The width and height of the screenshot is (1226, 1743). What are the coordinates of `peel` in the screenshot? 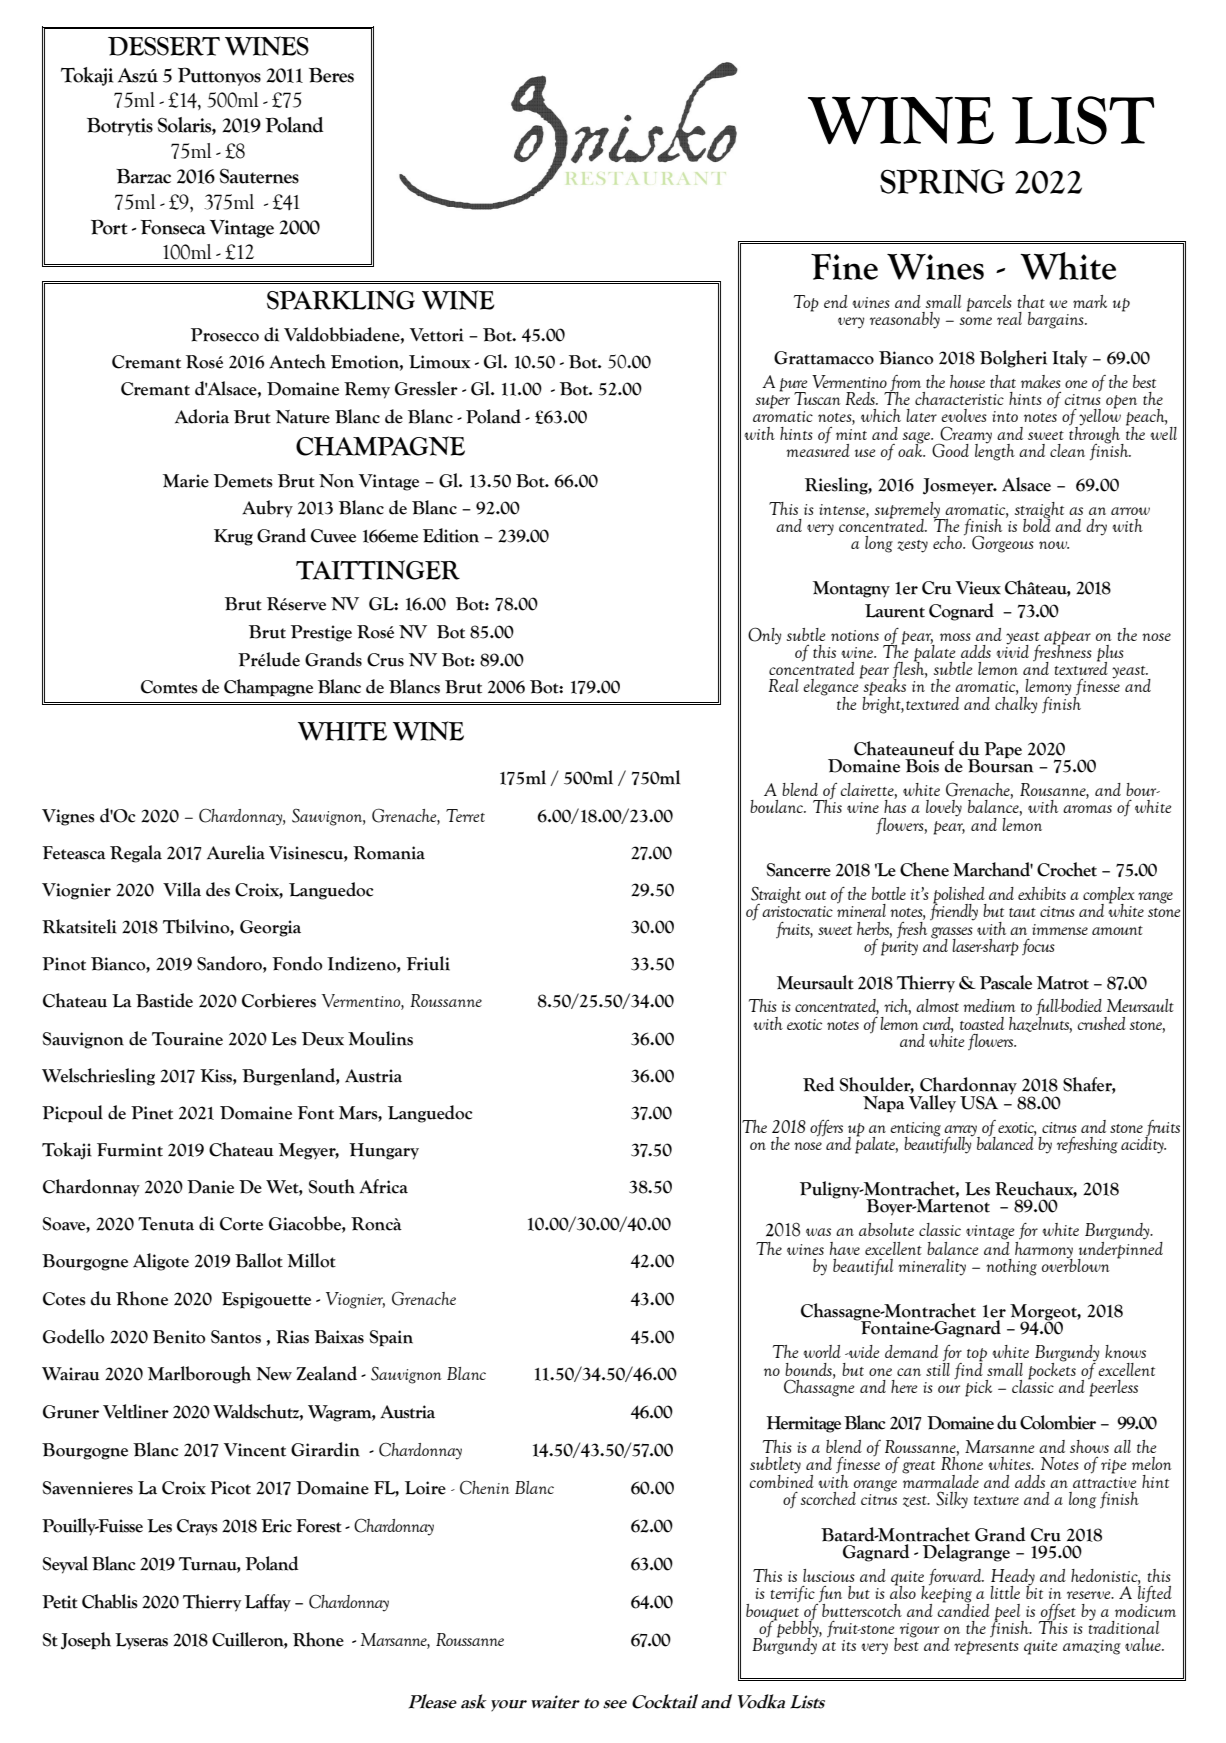 It's located at (1008, 1613).
